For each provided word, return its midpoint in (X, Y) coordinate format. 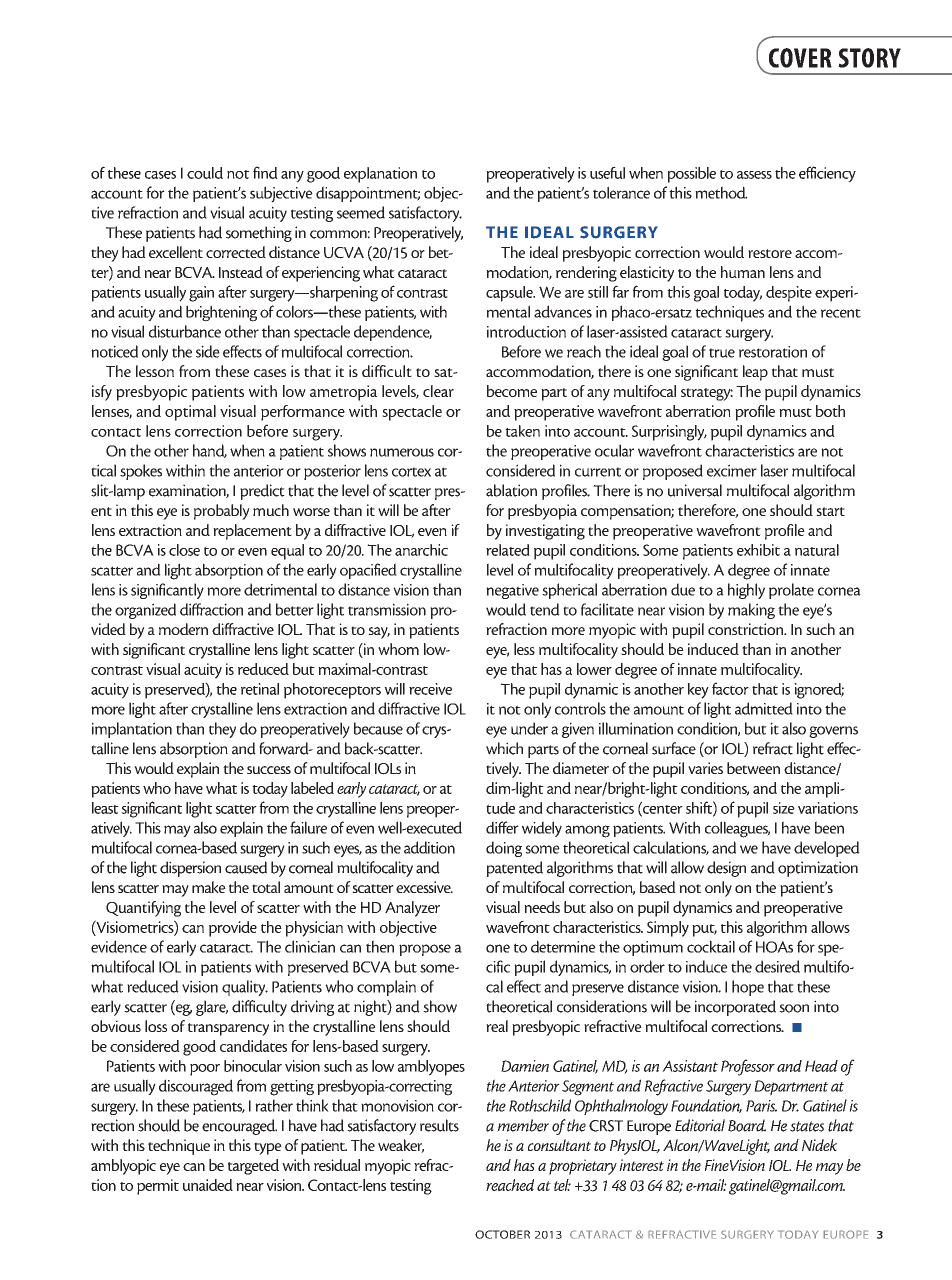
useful (607, 172)
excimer (732, 470)
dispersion (190, 869)
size (784, 808)
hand (210, 451)
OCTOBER (502, 1234)
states (807, 1126)
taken (522, 431)
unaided (208, 1185)
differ (502, 827)
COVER (800, 58)
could (205, 173)
